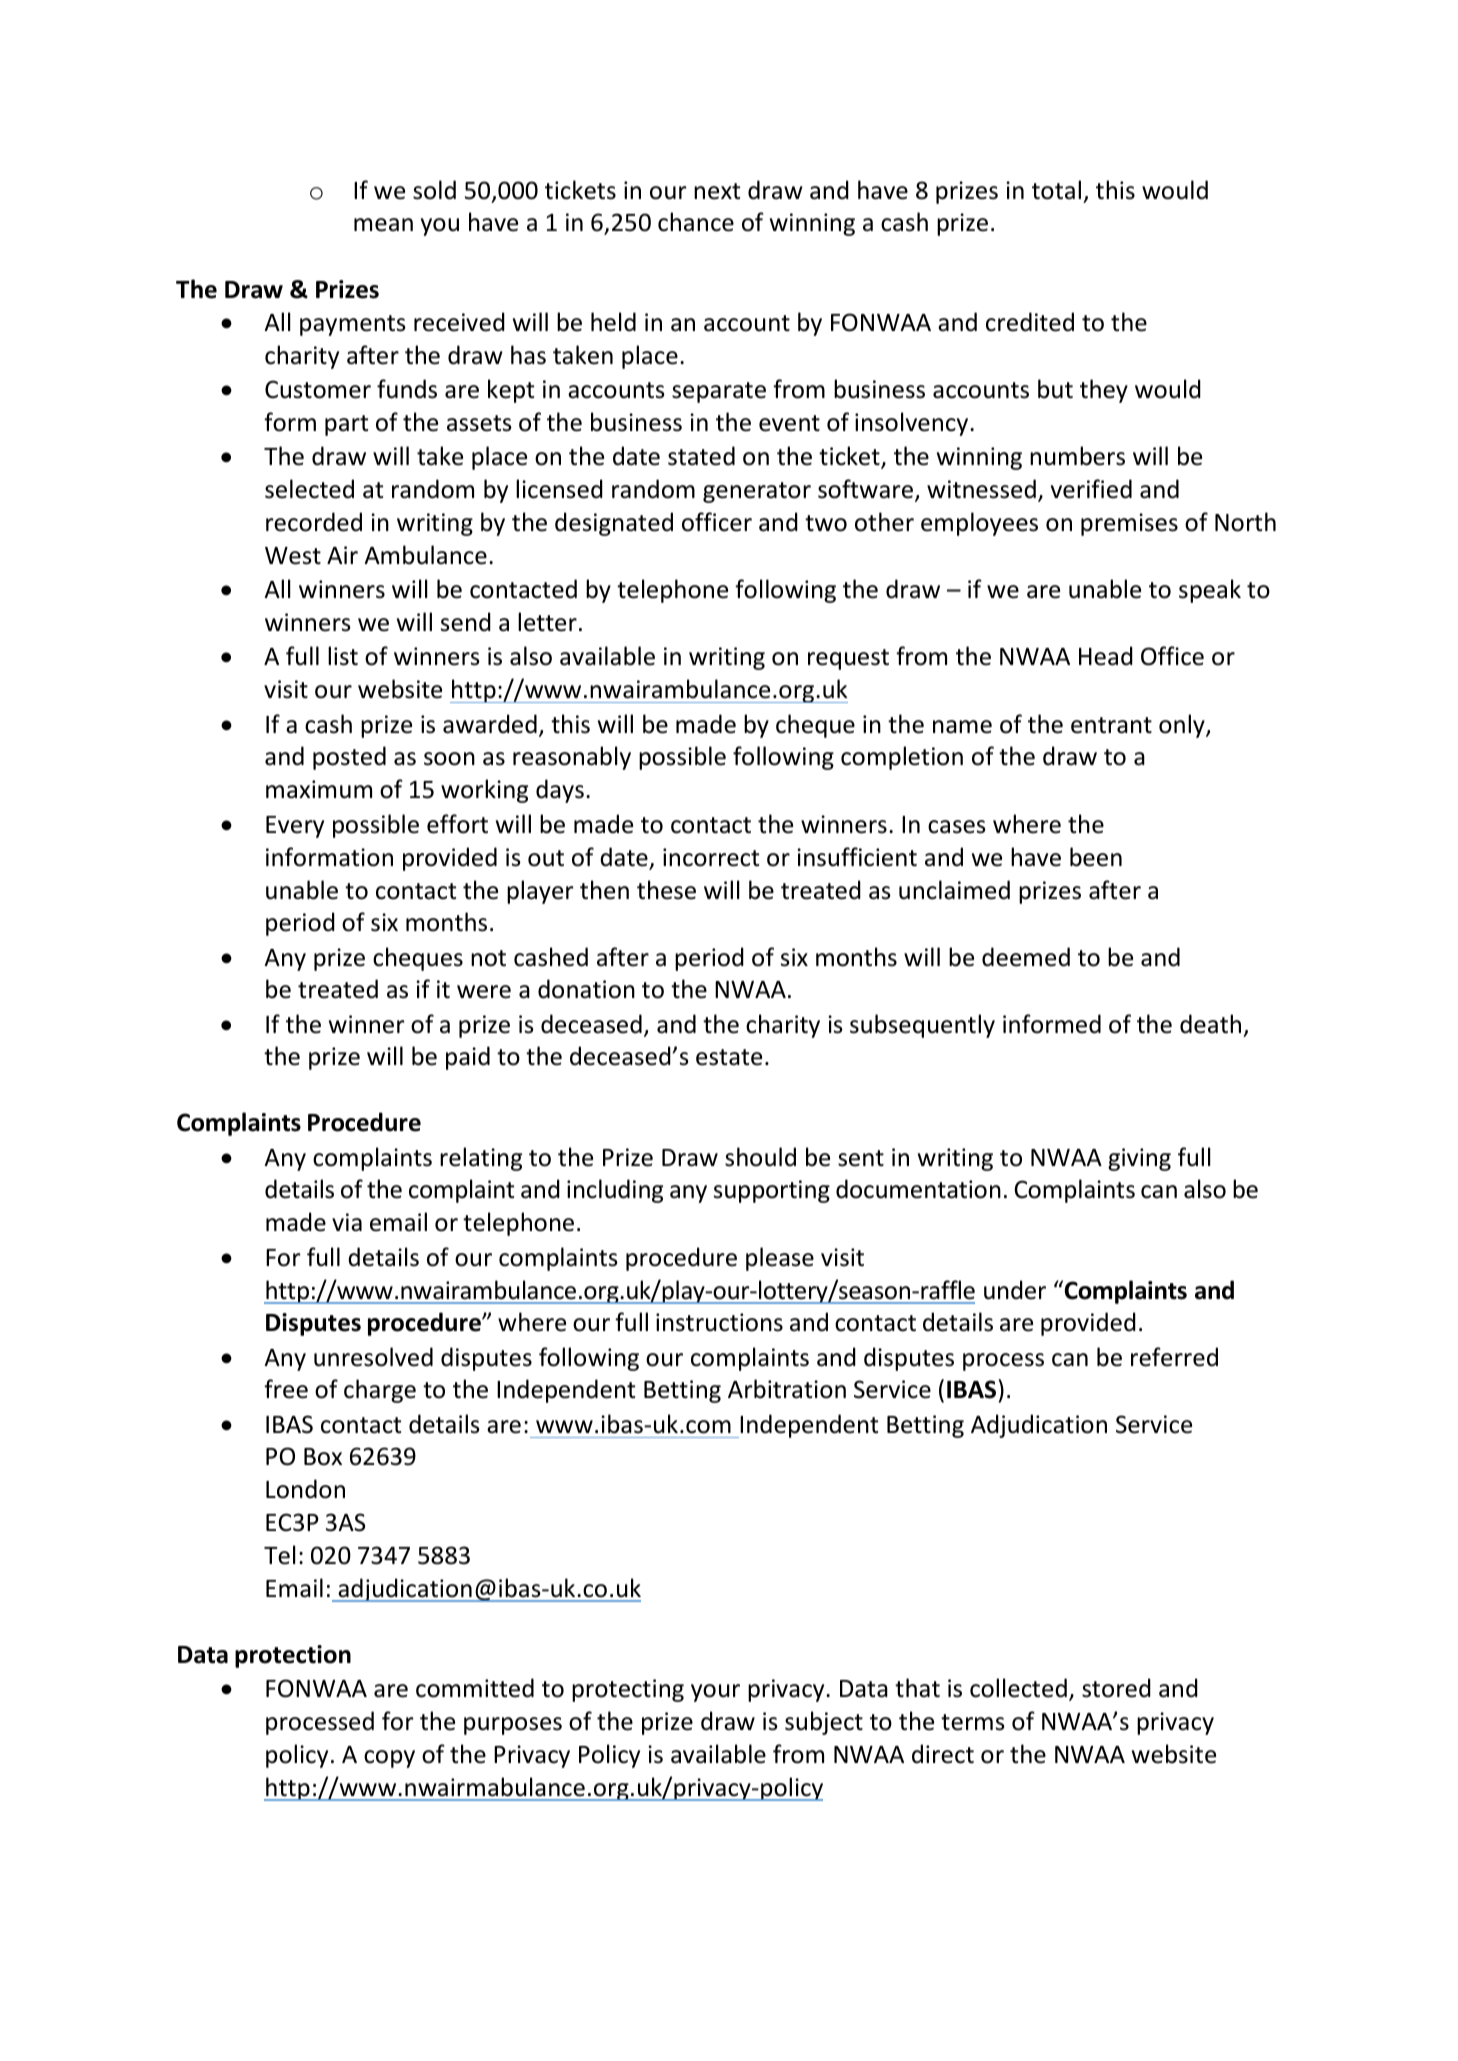 This page has height=2061, width=1458. I want to click on entrant, so click(1111, 725).
